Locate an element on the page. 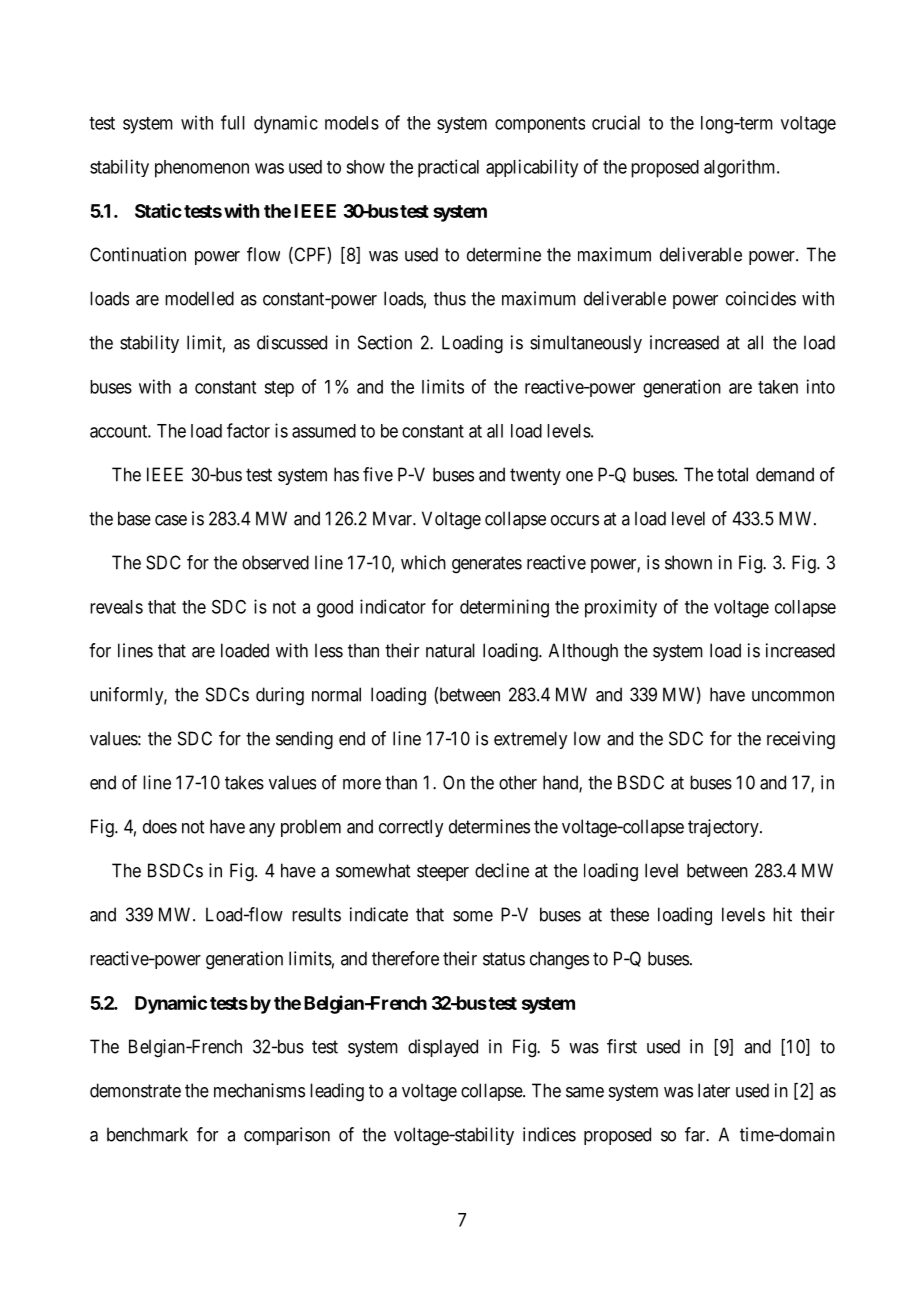 The image size is (924, 1308). practical is located at coordinates (448, 168).
